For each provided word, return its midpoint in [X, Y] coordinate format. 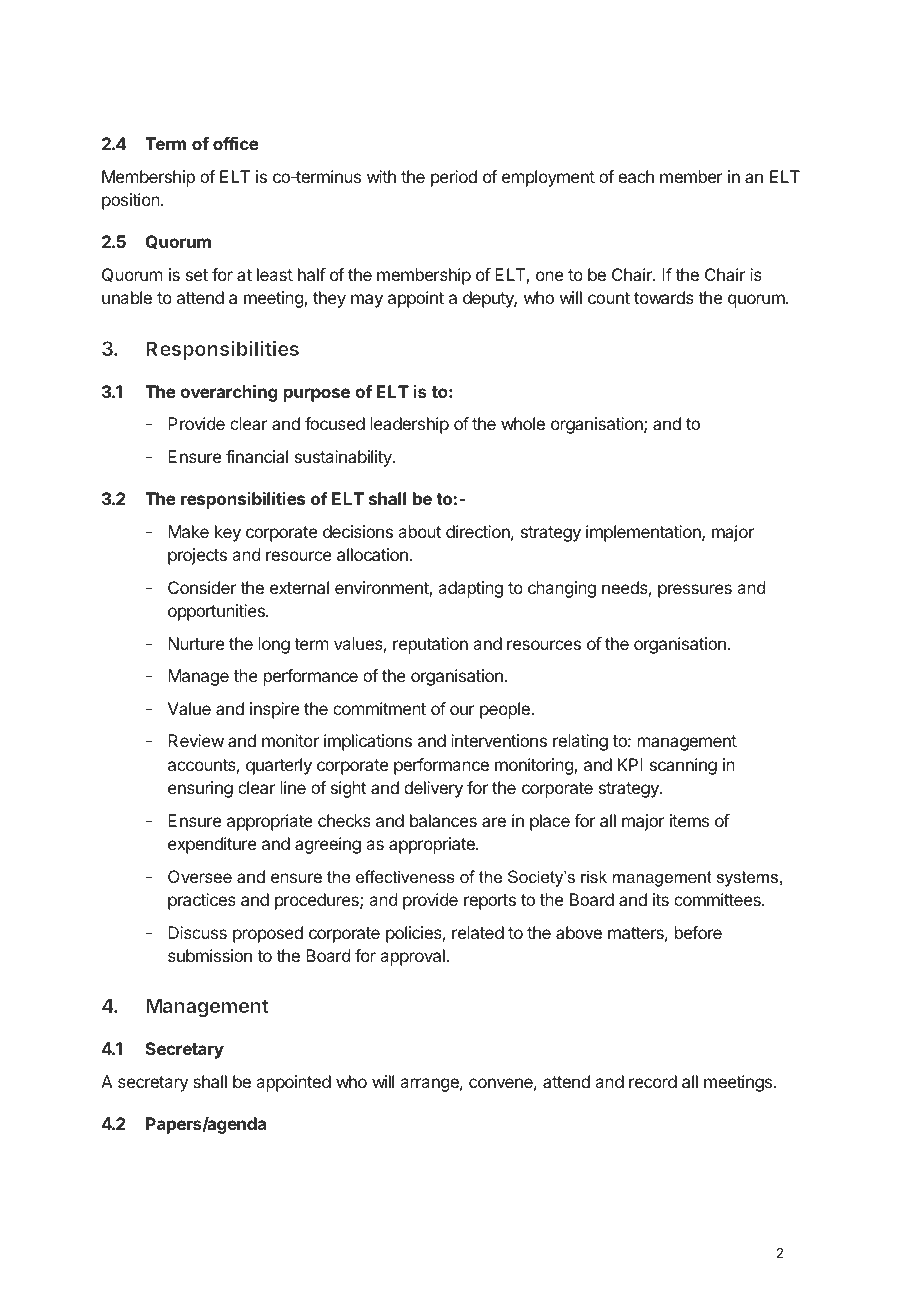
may [367, 301]
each [636, 176]
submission [210, 955]
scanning [683, 766]
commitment [379, 708]
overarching [229, 393]
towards [664, 297]
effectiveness [405, 876]
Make [188, 531]
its [661, 899]
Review [196, 740]
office [236, 143]
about [419, 531]
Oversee [200, 876]
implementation [644, 533]
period [454, 178]
